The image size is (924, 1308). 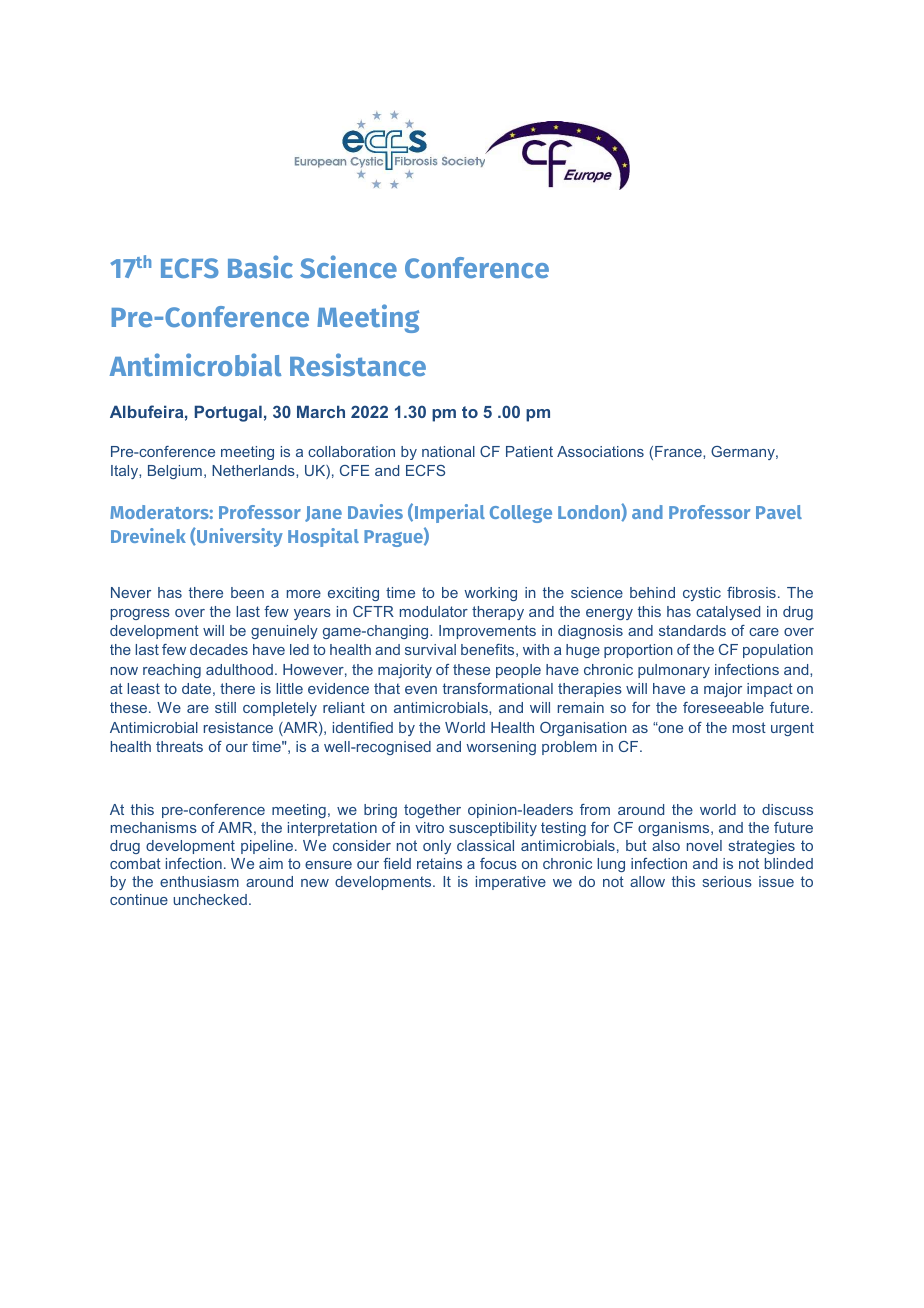 I want to click on Basic, so click(x=260, y=266).
